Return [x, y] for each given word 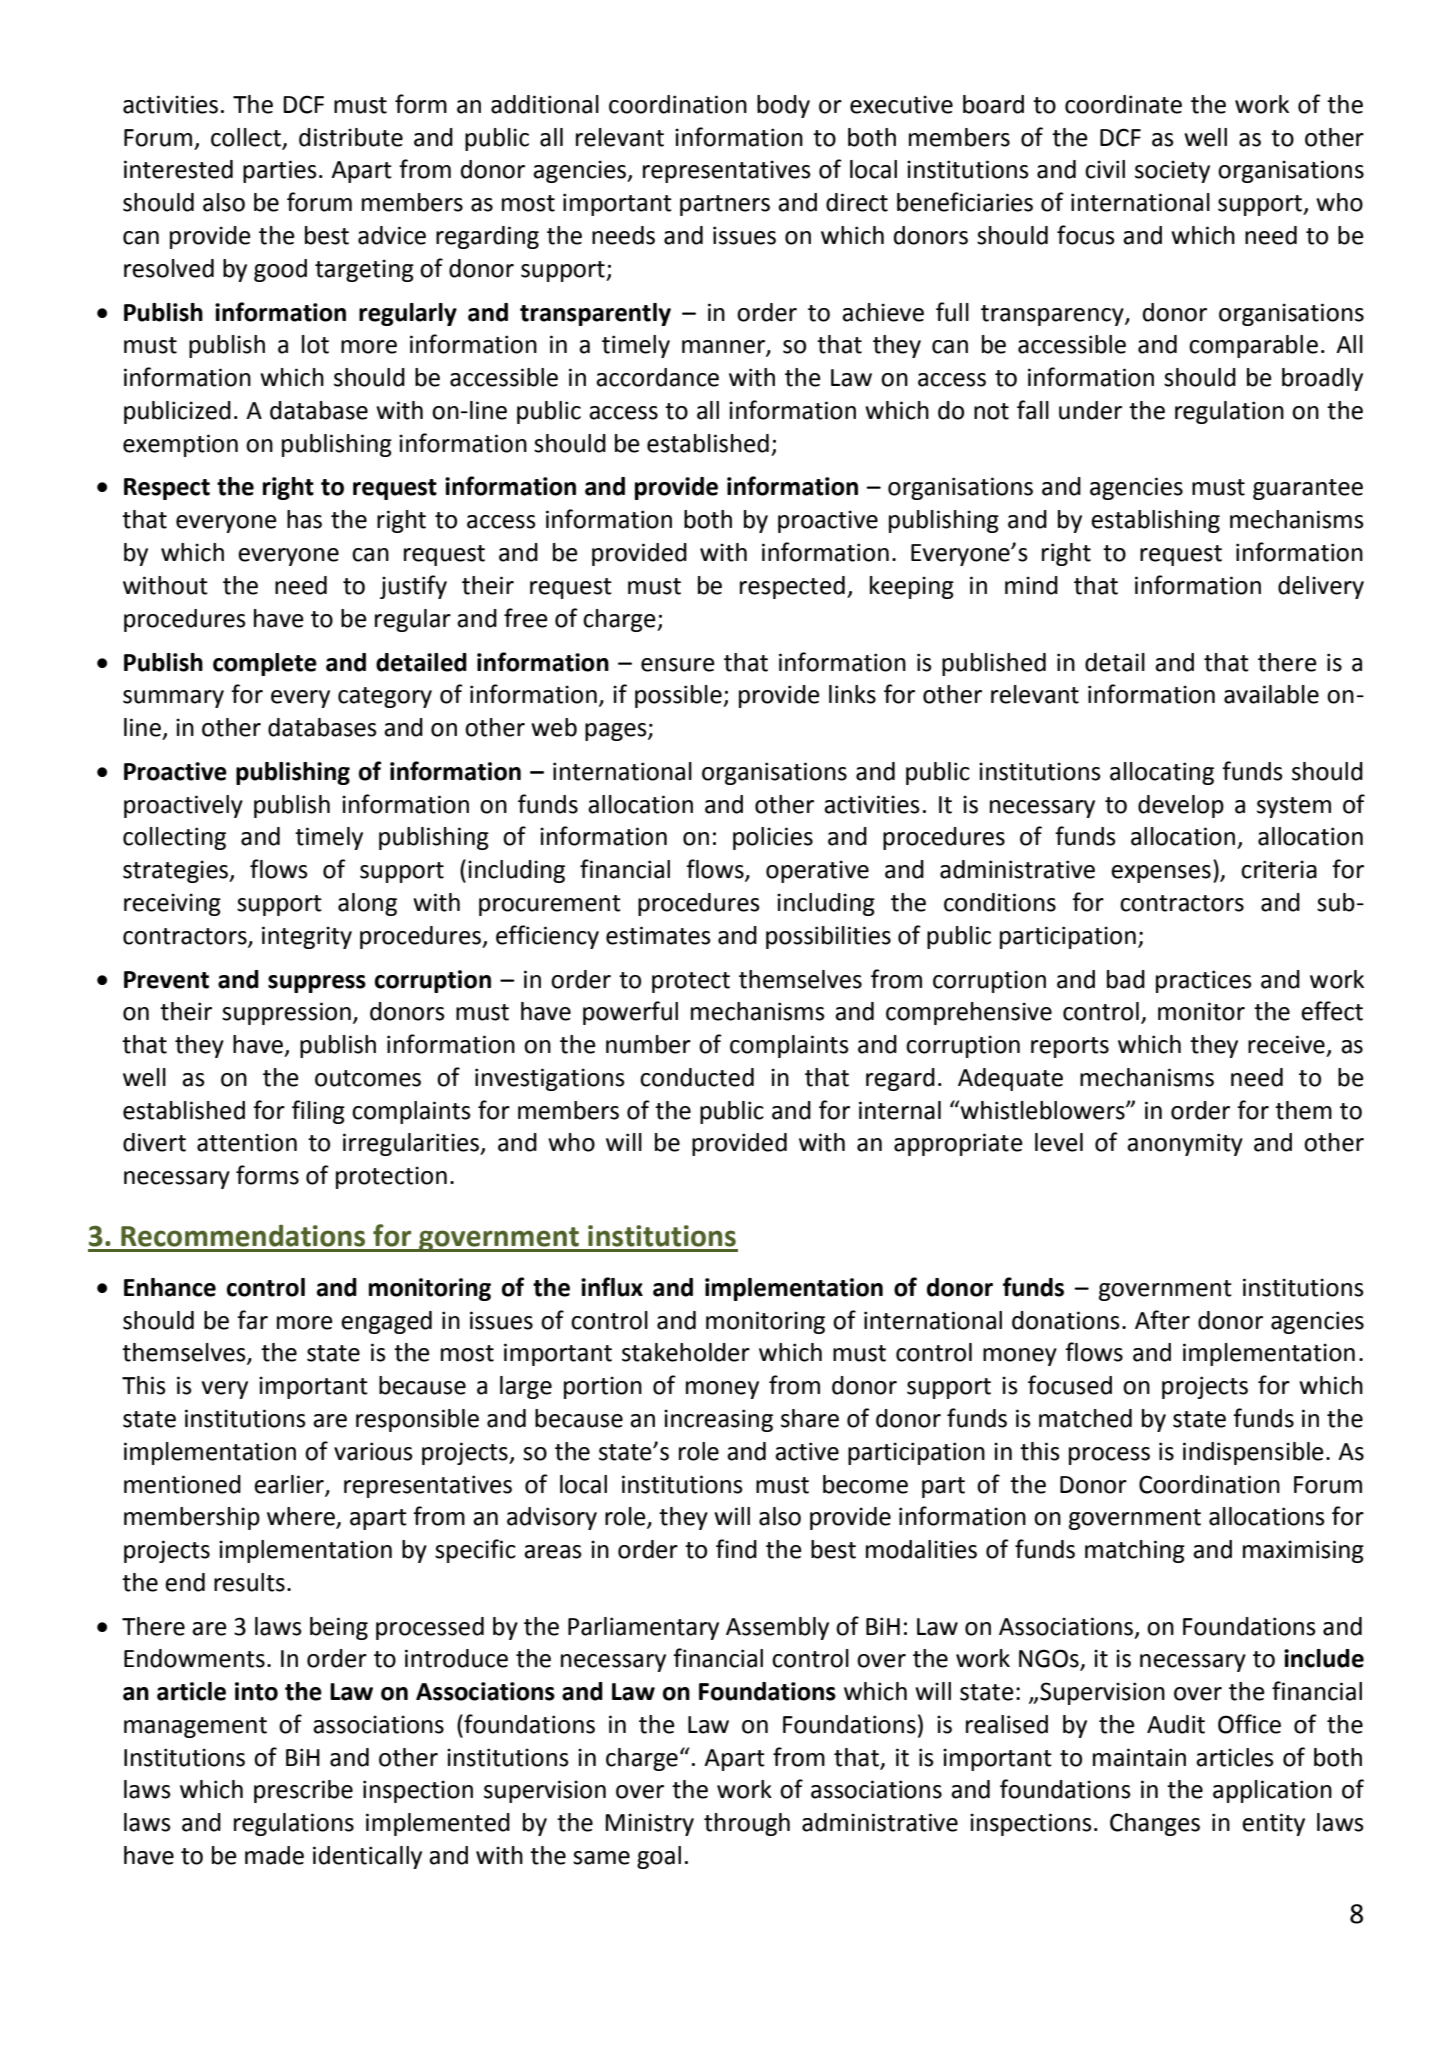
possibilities [828, 937]
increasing [718, 1420]
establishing [1155, 521]
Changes [1155, 1824]
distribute [351, 137]
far [252, 1320]
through [747, 1824]
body [783, 106]
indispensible [1253, 1453]
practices [1204, 981]
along [367, 904]
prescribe [303, 1791]
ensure [678, 665]
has [304, 519]
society [1172, 171]
